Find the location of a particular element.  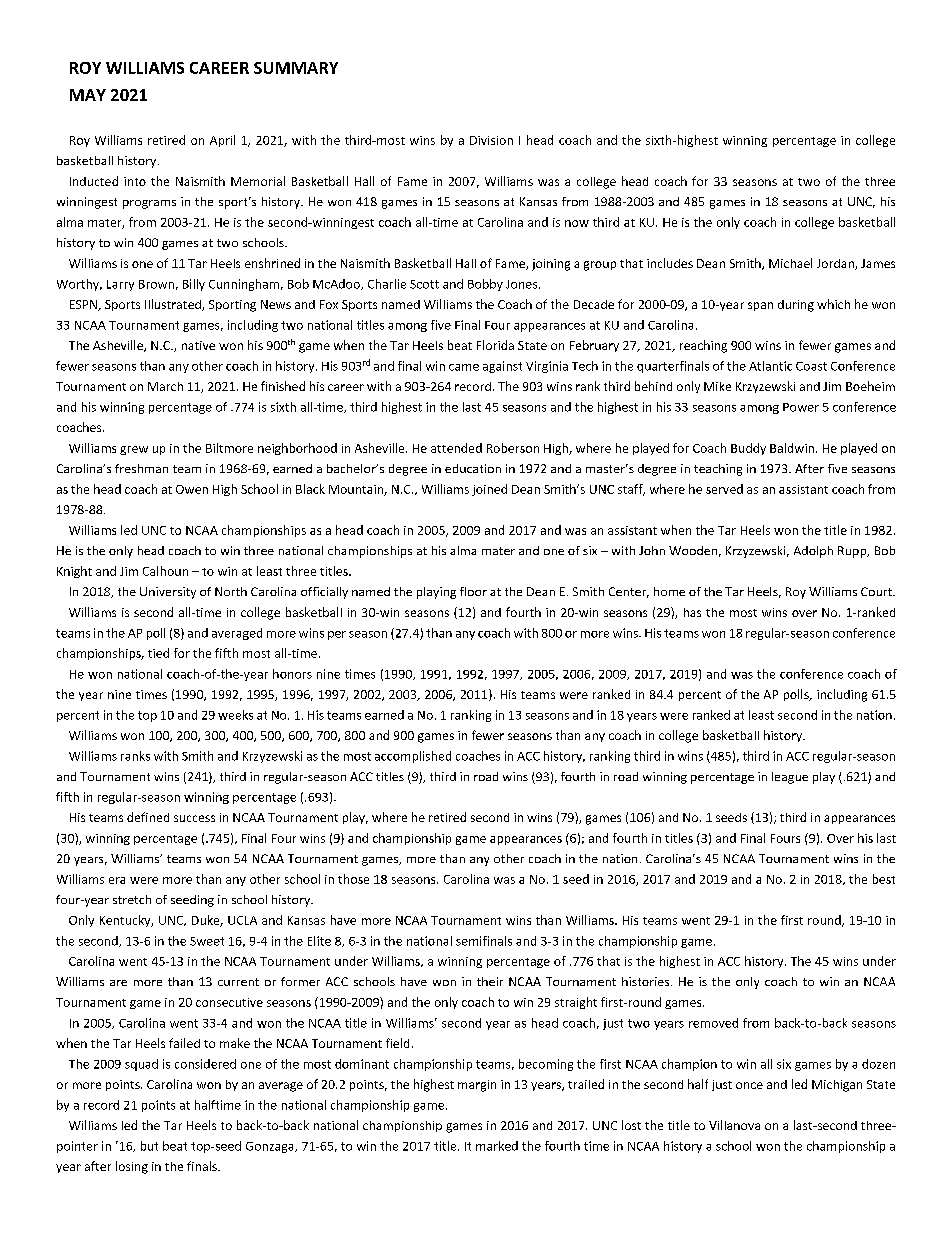

best is located at coordinates (884, 879).
